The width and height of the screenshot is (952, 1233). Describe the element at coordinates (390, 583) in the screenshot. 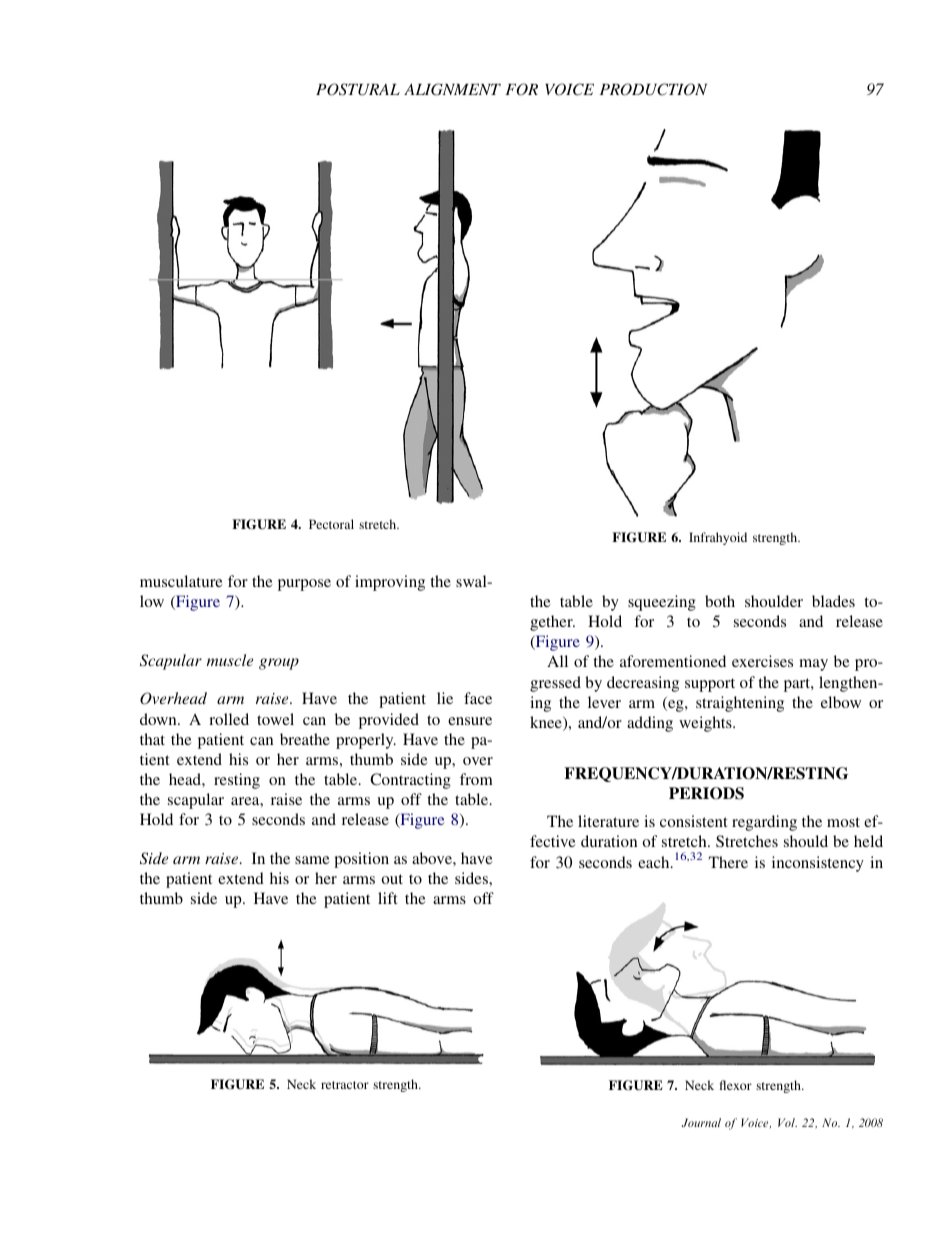

I see `improving` at that location.
